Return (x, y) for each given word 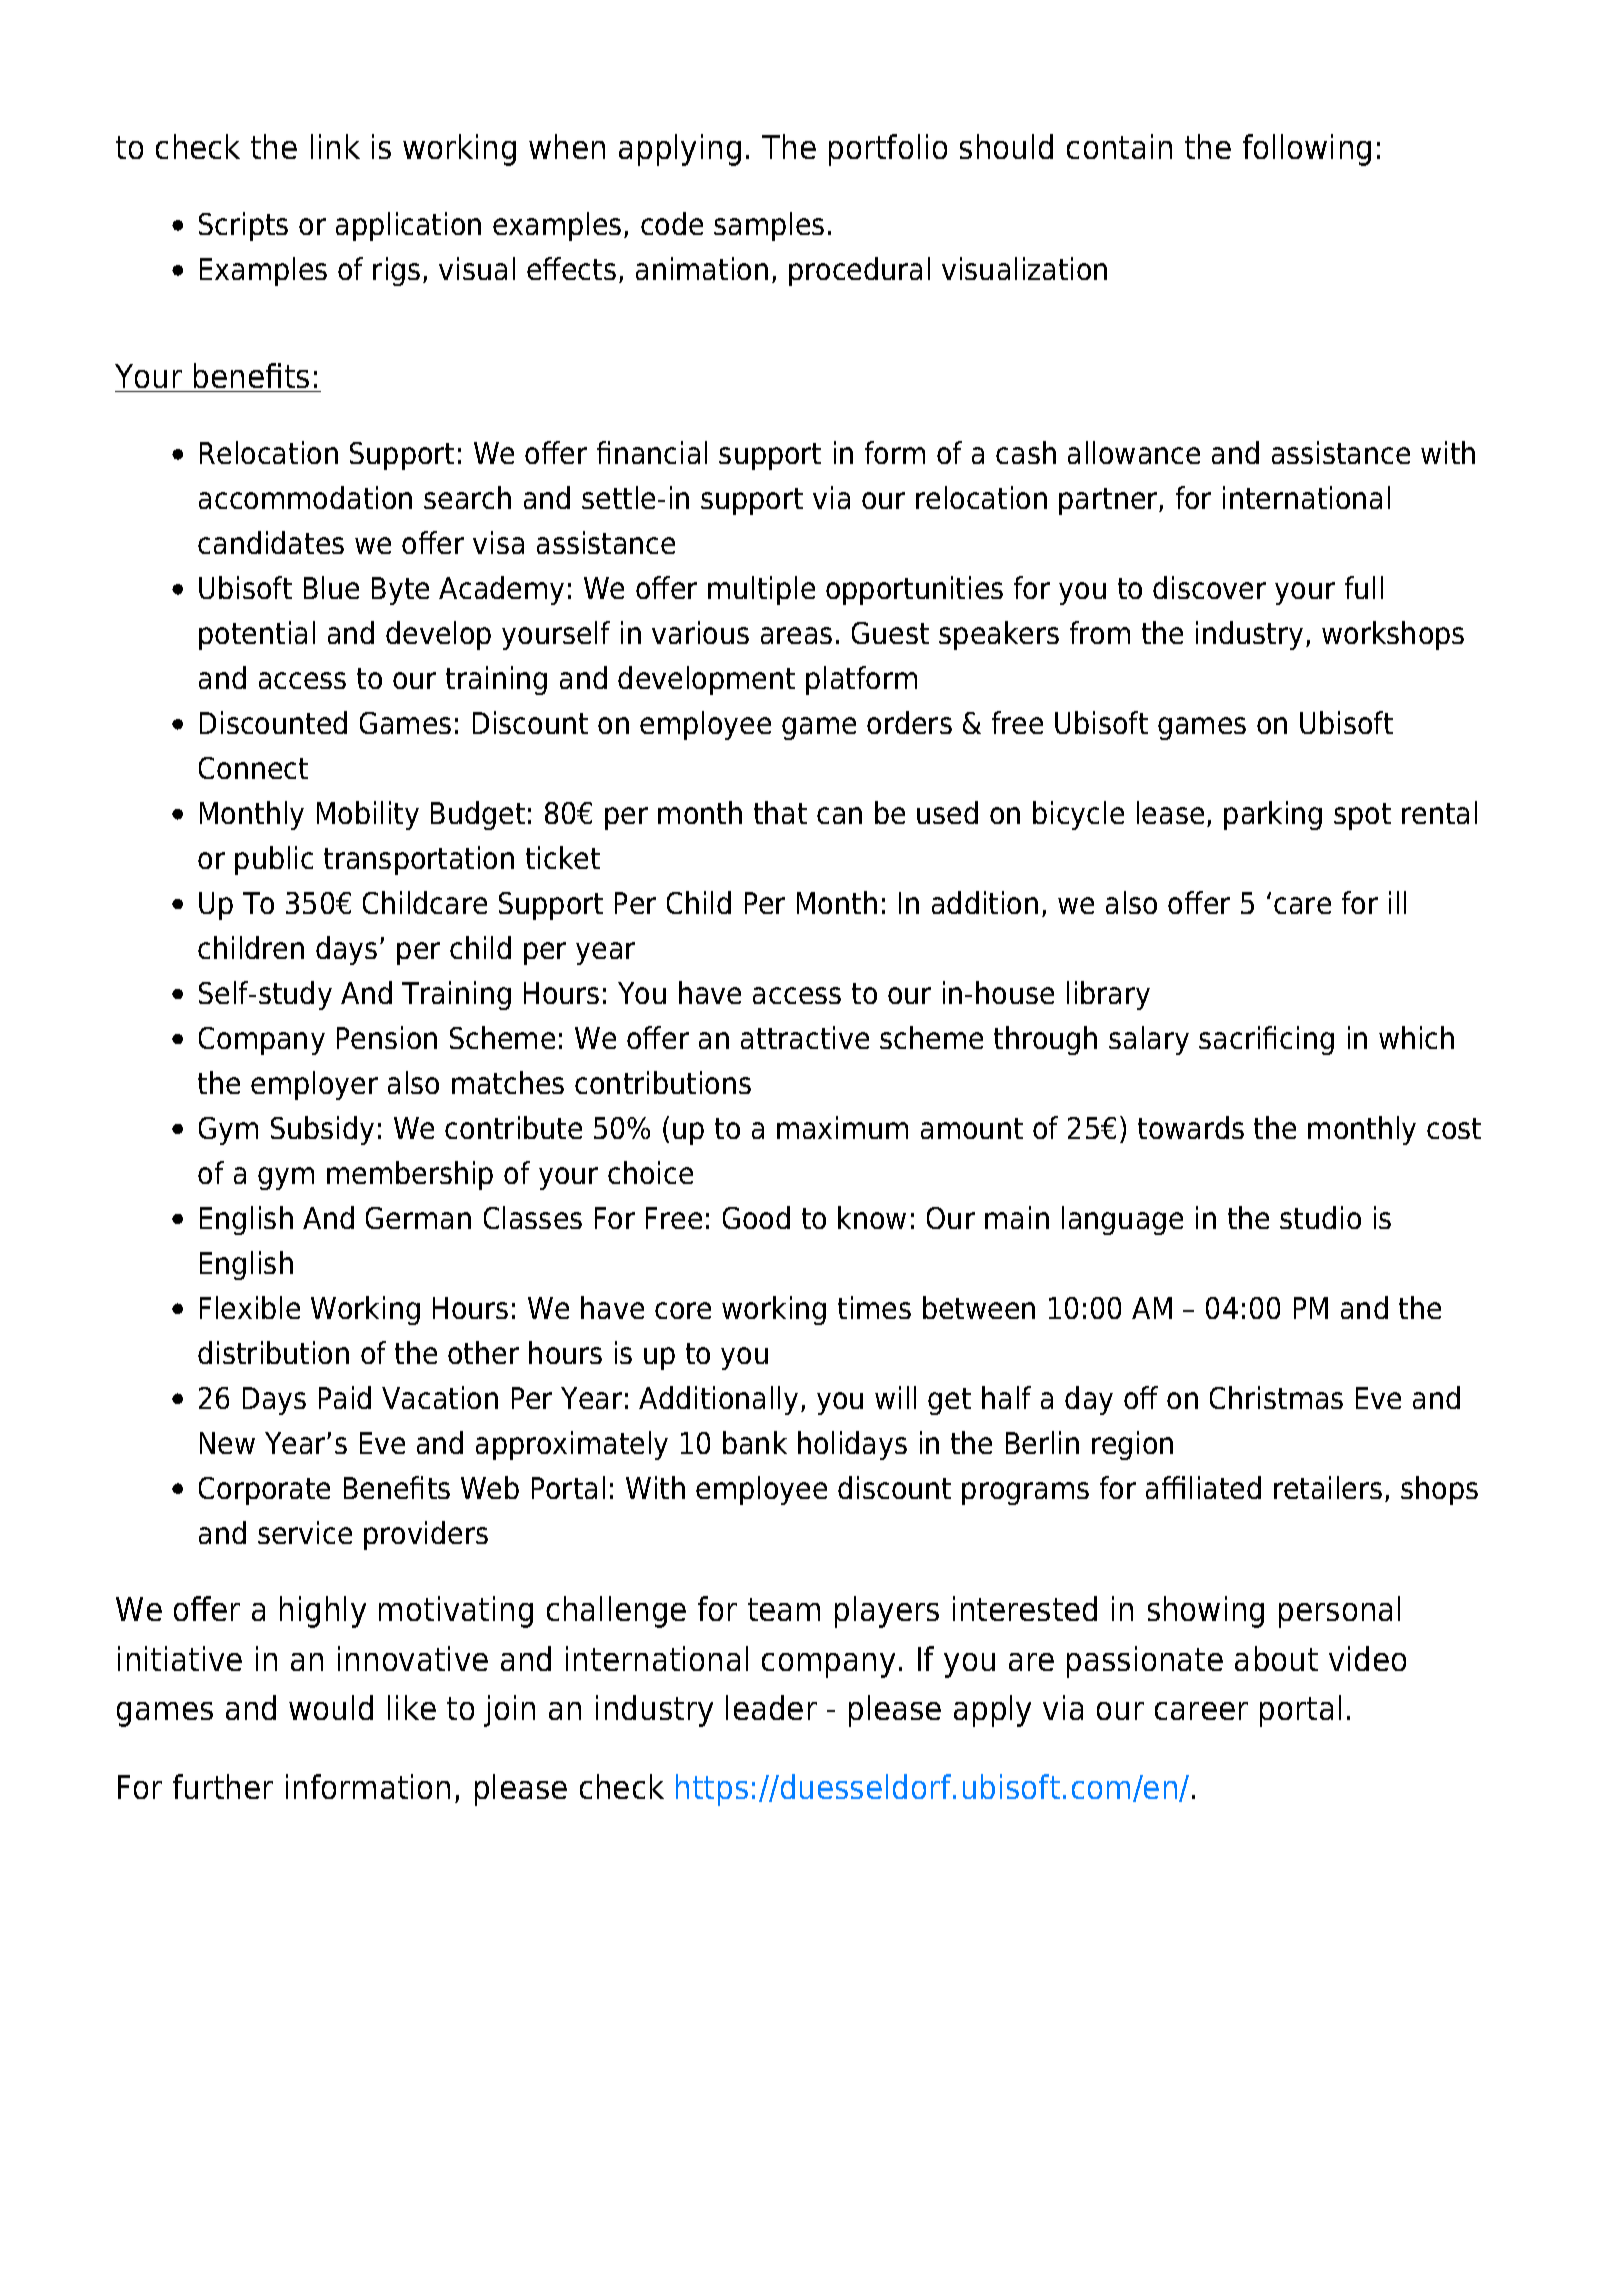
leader (771, 1707)
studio (1320, 1217)
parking (1273, 815)
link (335, 146)
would (331, 1707)
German (418, 1218)
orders (909, 722)
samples (769, 226)
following (1307, 150)
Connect (253, 768)
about (1276, 1658)
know (872, 1217)
